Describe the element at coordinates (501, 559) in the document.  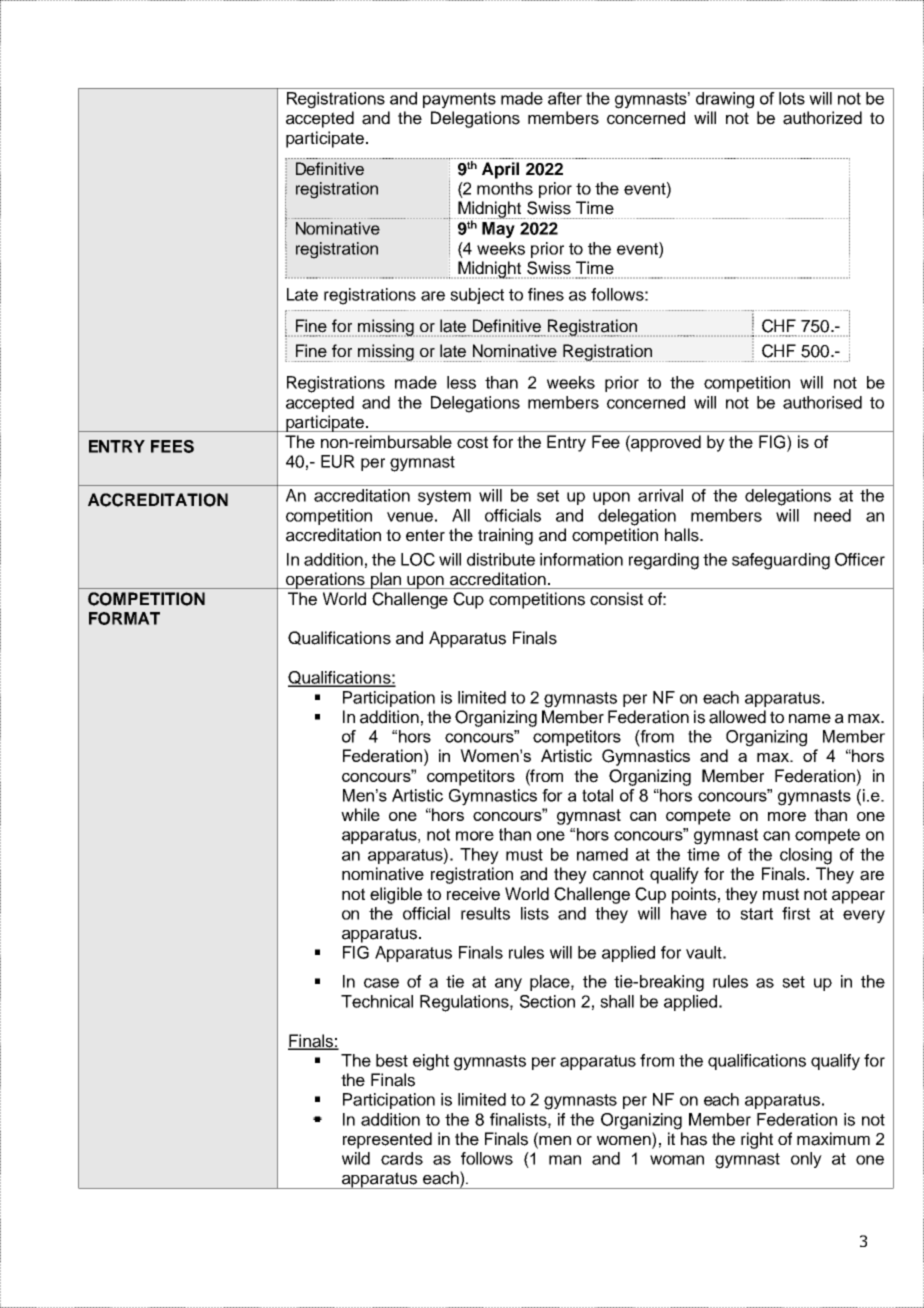
I see `distribute` at that location.
